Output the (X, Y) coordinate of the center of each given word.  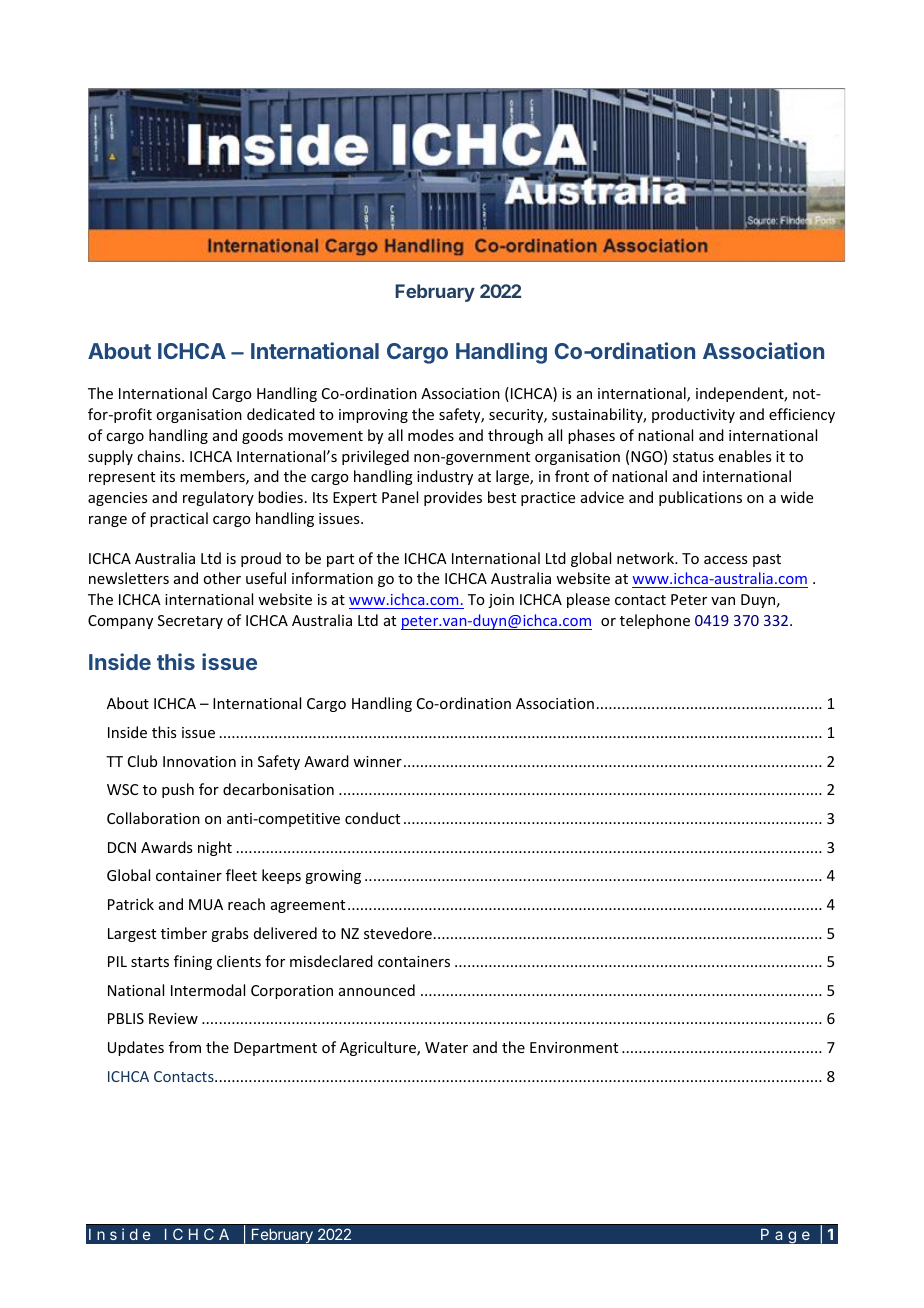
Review (173, 1018)
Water (446, 1047)
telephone (655, 621)
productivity (693, 415)
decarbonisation (278, 789)
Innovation (199, 761)
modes (431, 435)
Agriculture (379, 1048)
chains (160, 456)
